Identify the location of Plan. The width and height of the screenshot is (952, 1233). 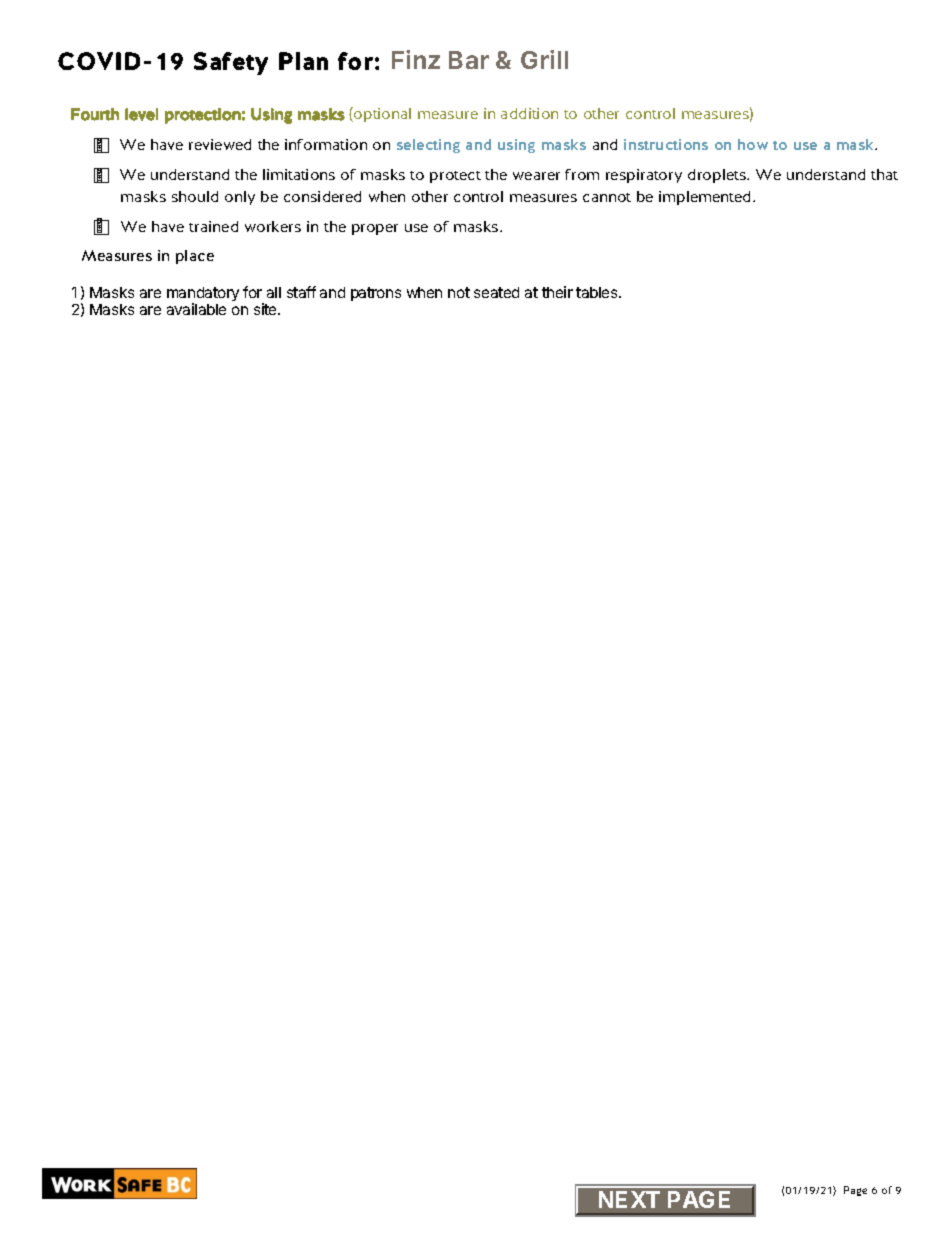
(303, 61).
